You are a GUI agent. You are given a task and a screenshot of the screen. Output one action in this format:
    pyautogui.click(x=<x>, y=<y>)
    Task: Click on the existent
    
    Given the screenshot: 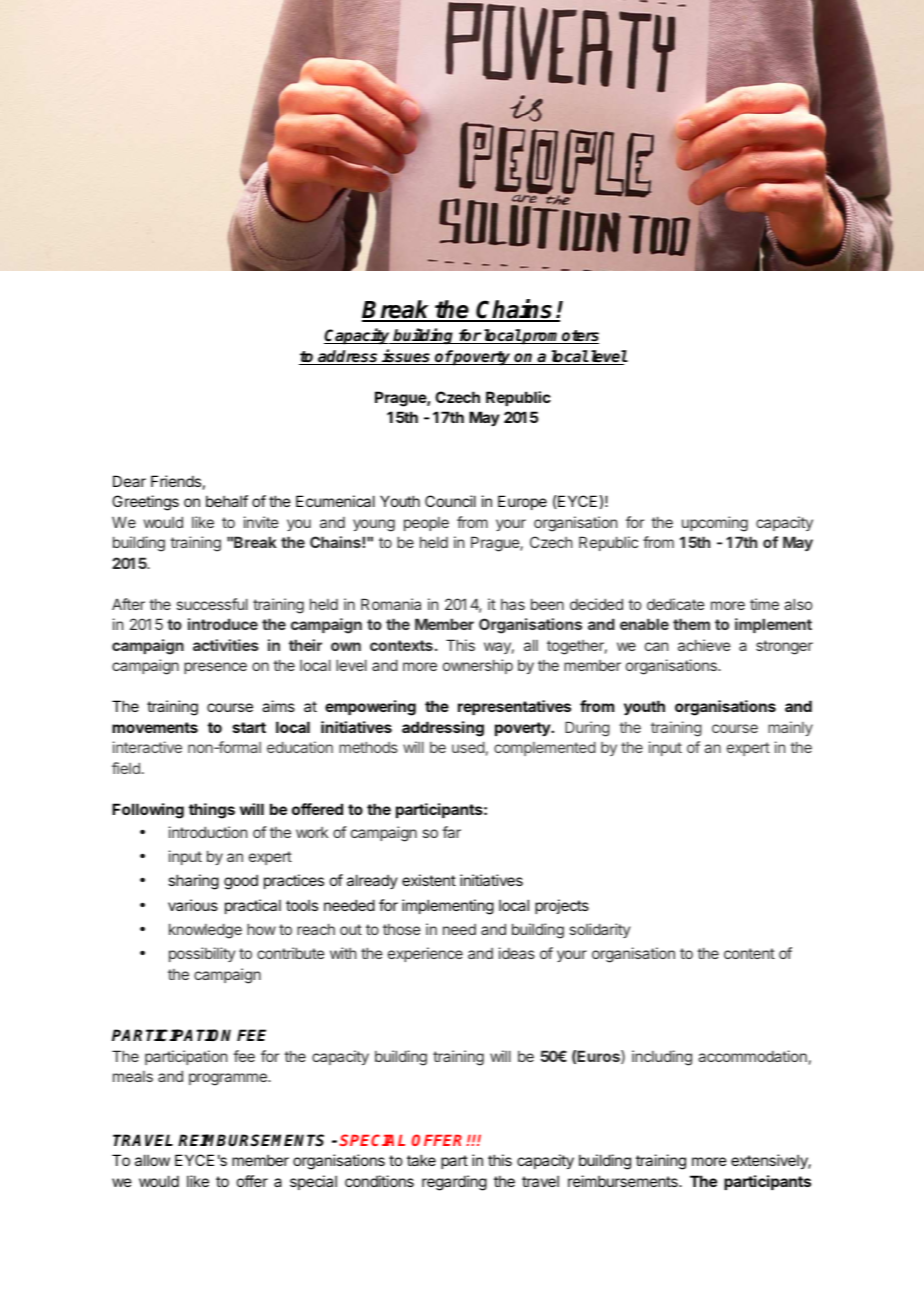 What is the action you would take?
    pyautogui.click(x=429, y=880)
